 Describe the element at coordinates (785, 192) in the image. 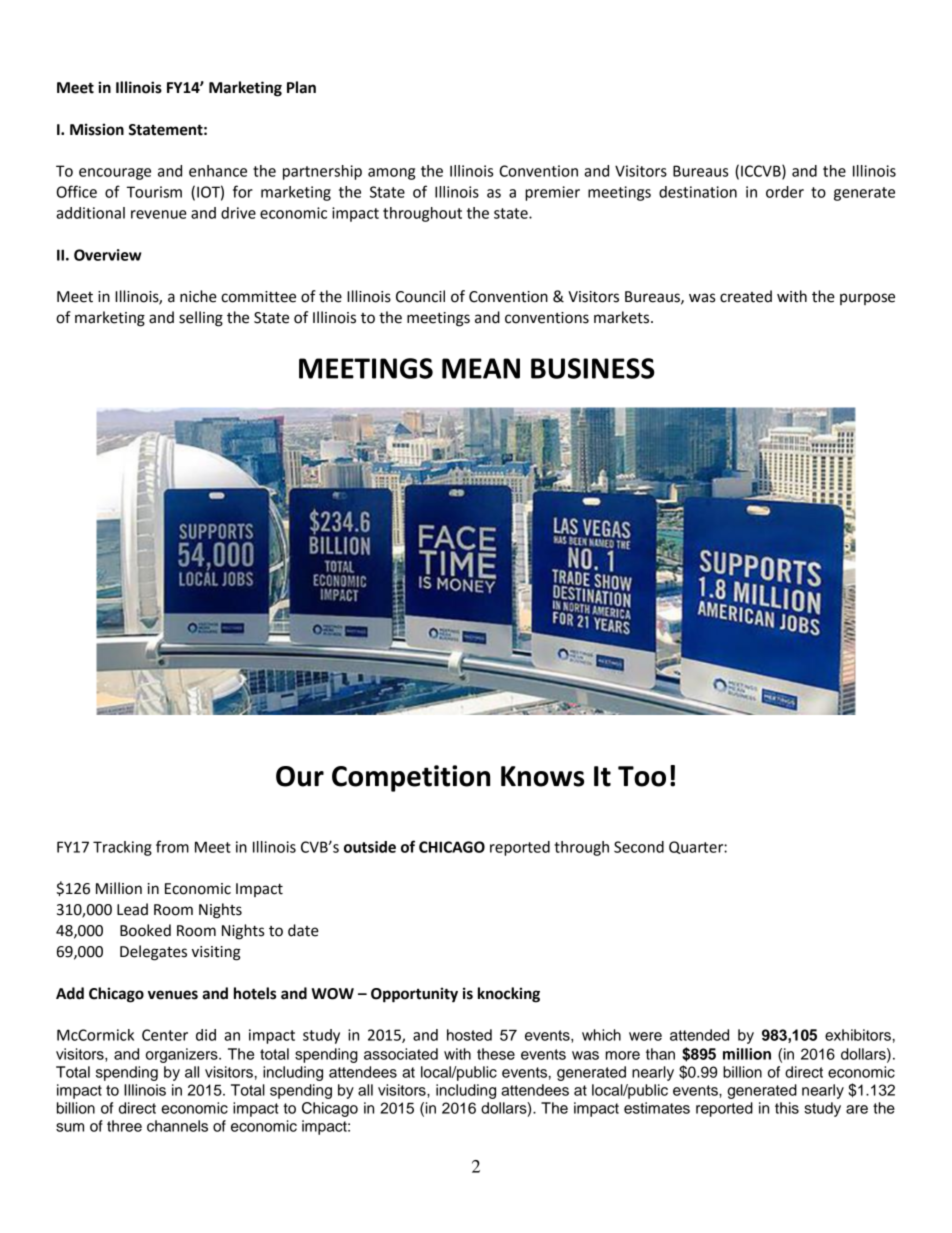

I see `order` at that location.
